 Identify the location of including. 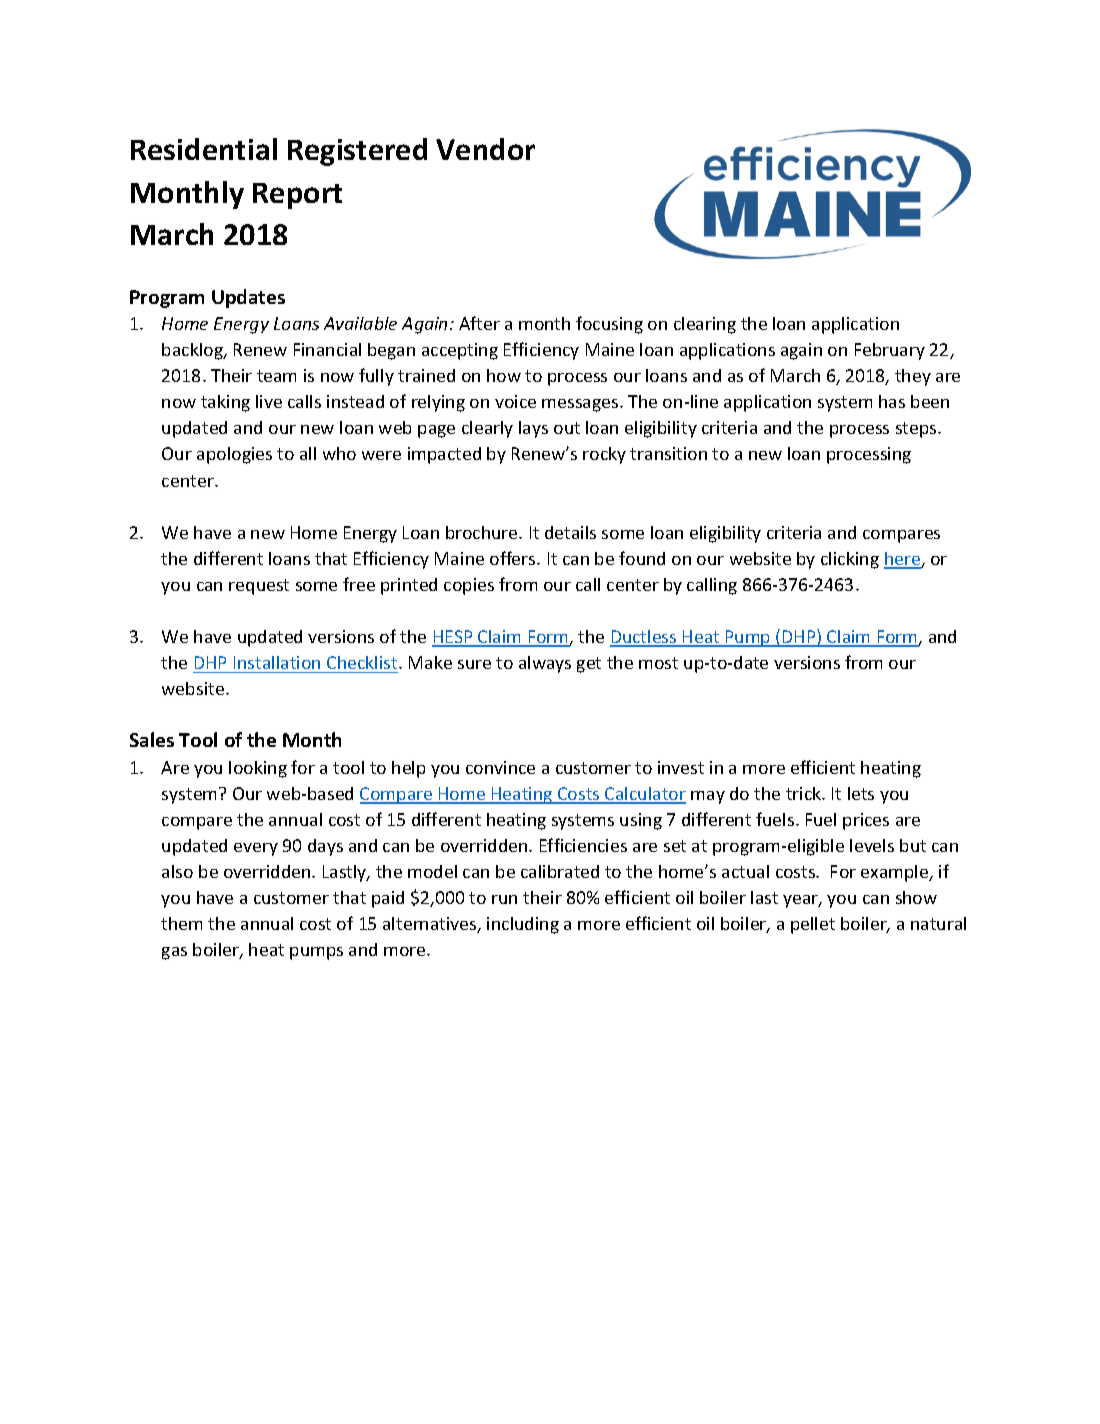
(523, 925).
